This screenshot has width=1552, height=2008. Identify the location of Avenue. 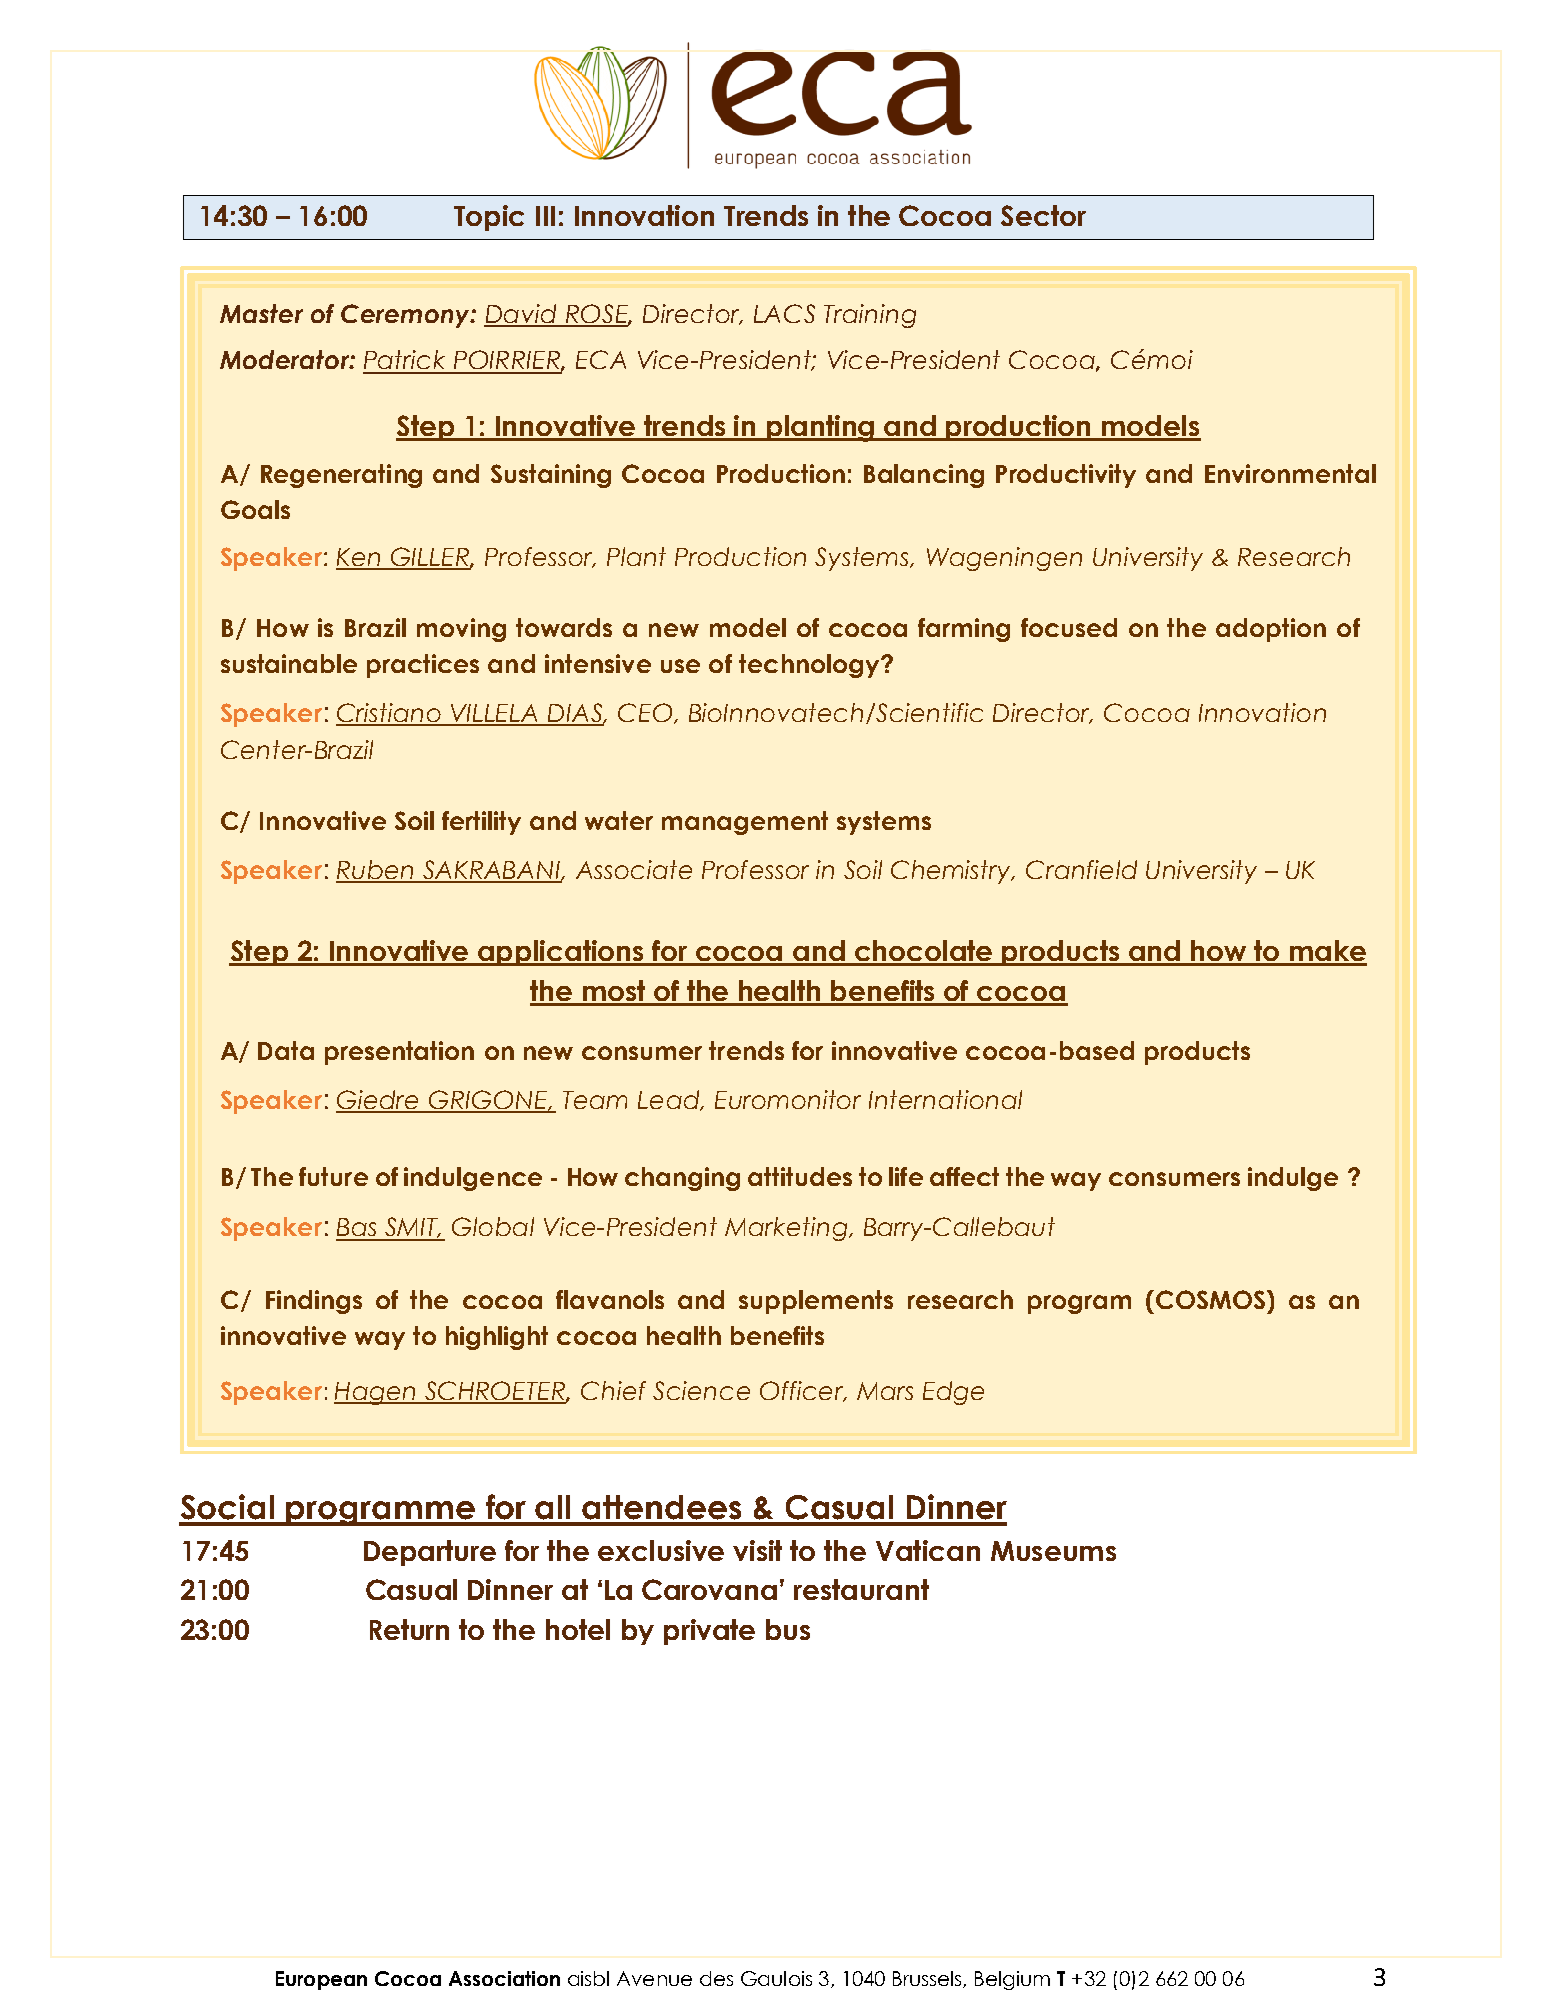
(654, 1978).
